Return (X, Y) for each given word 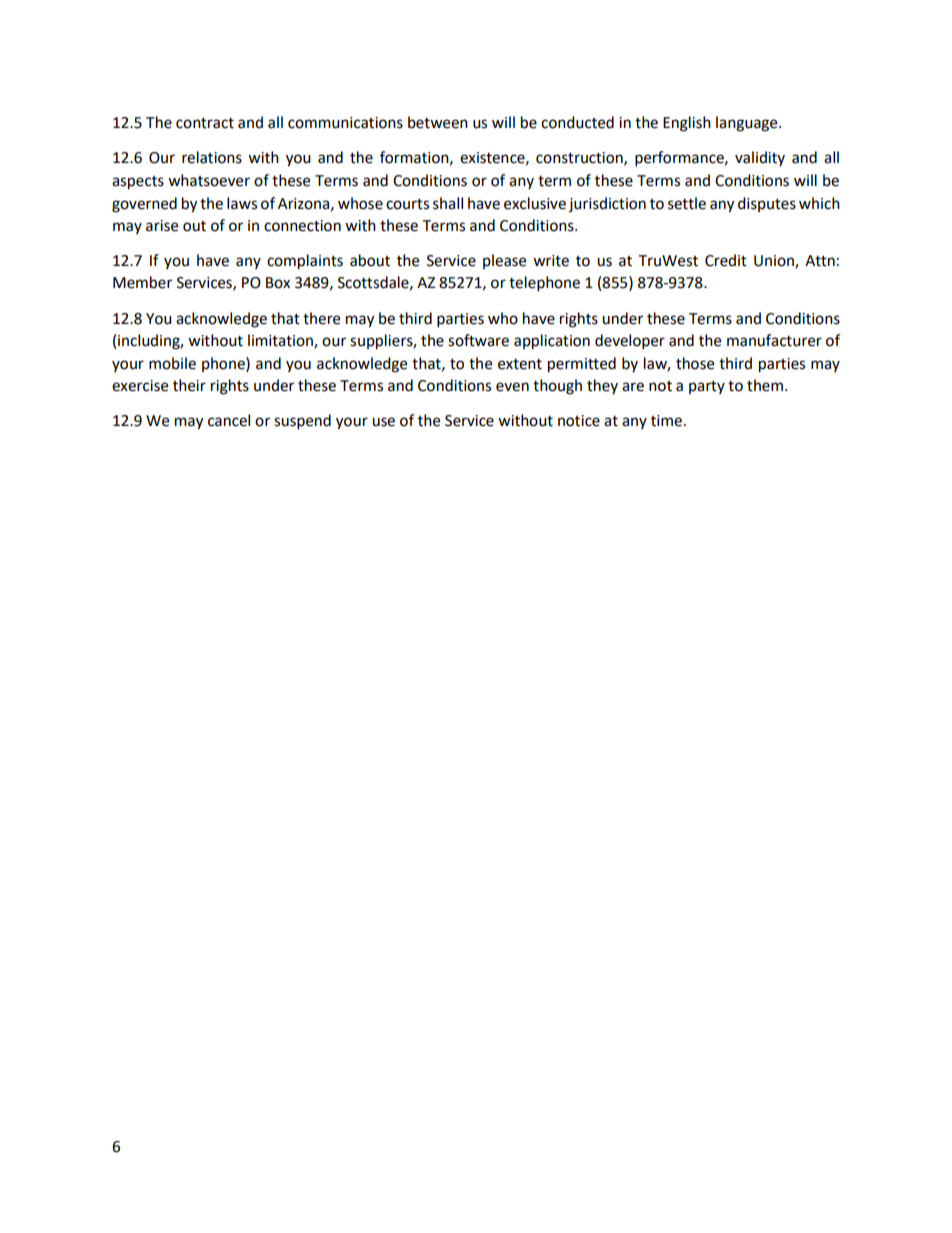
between (438, 122)
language (748, 124)
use (383, 422)
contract (205, 123)
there (321, 318)
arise (162, 226)
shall (448, 203)
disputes (767, 204)
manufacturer (774, 340)
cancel (229, 420)
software (478, 340)
